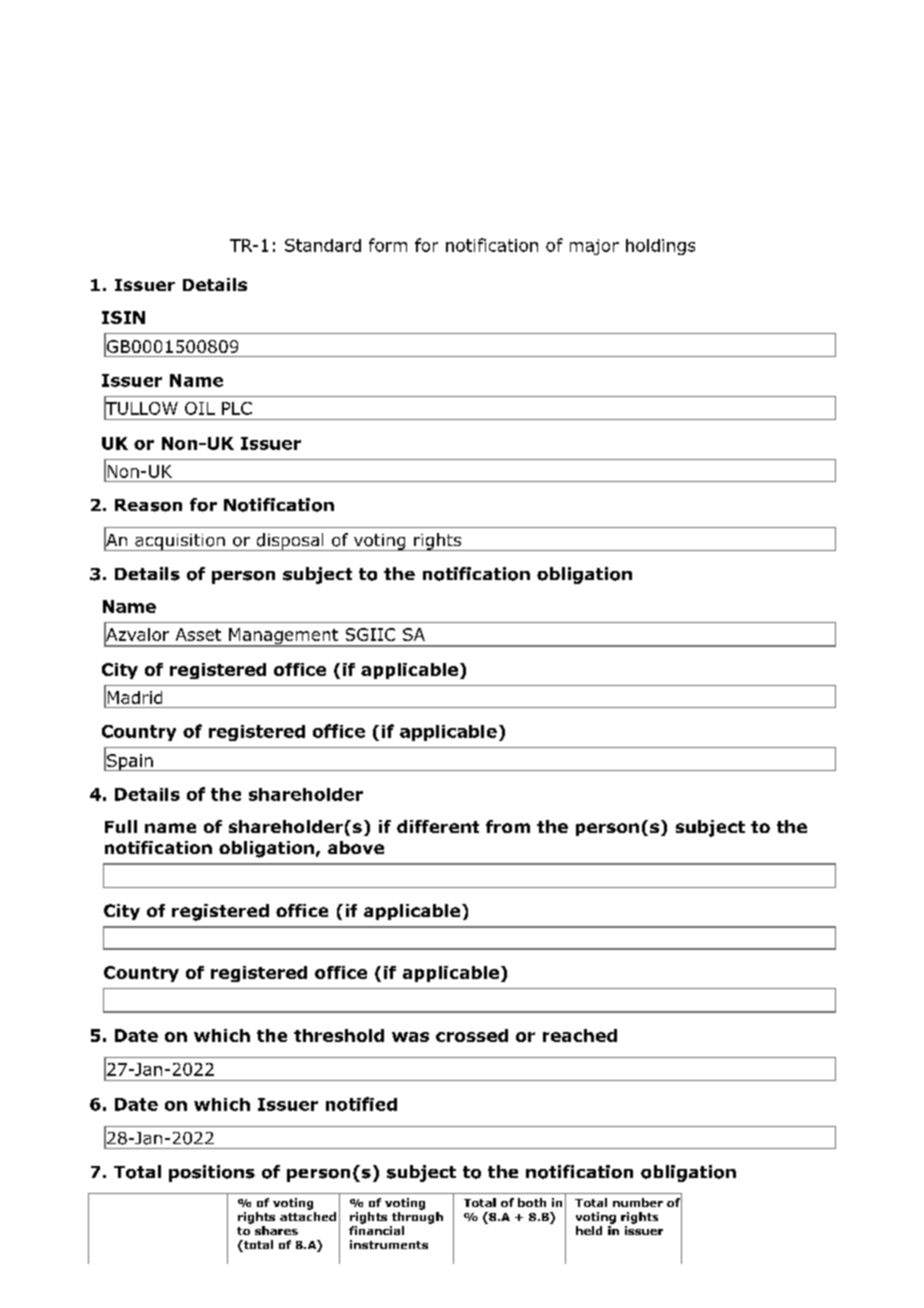 Image resolution: width=924 pixels, height=1308 pixels. What do you see at coordinates (376, 1230) in the image?
I see `financial` at bounding box center [376, 1230].
